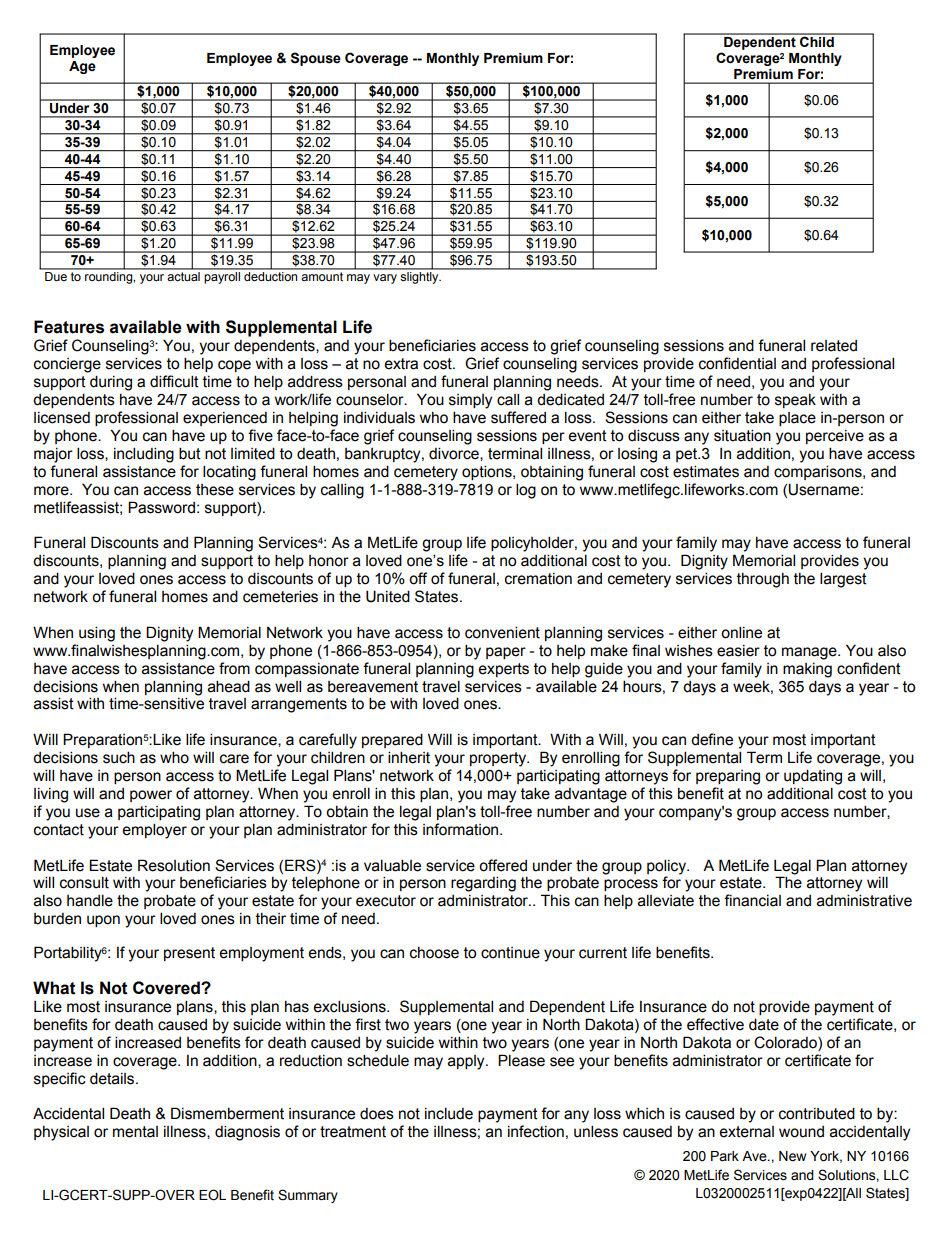  Describe the element at coordinates (385, 279) in the screenshot. I see `vary` at that location.
